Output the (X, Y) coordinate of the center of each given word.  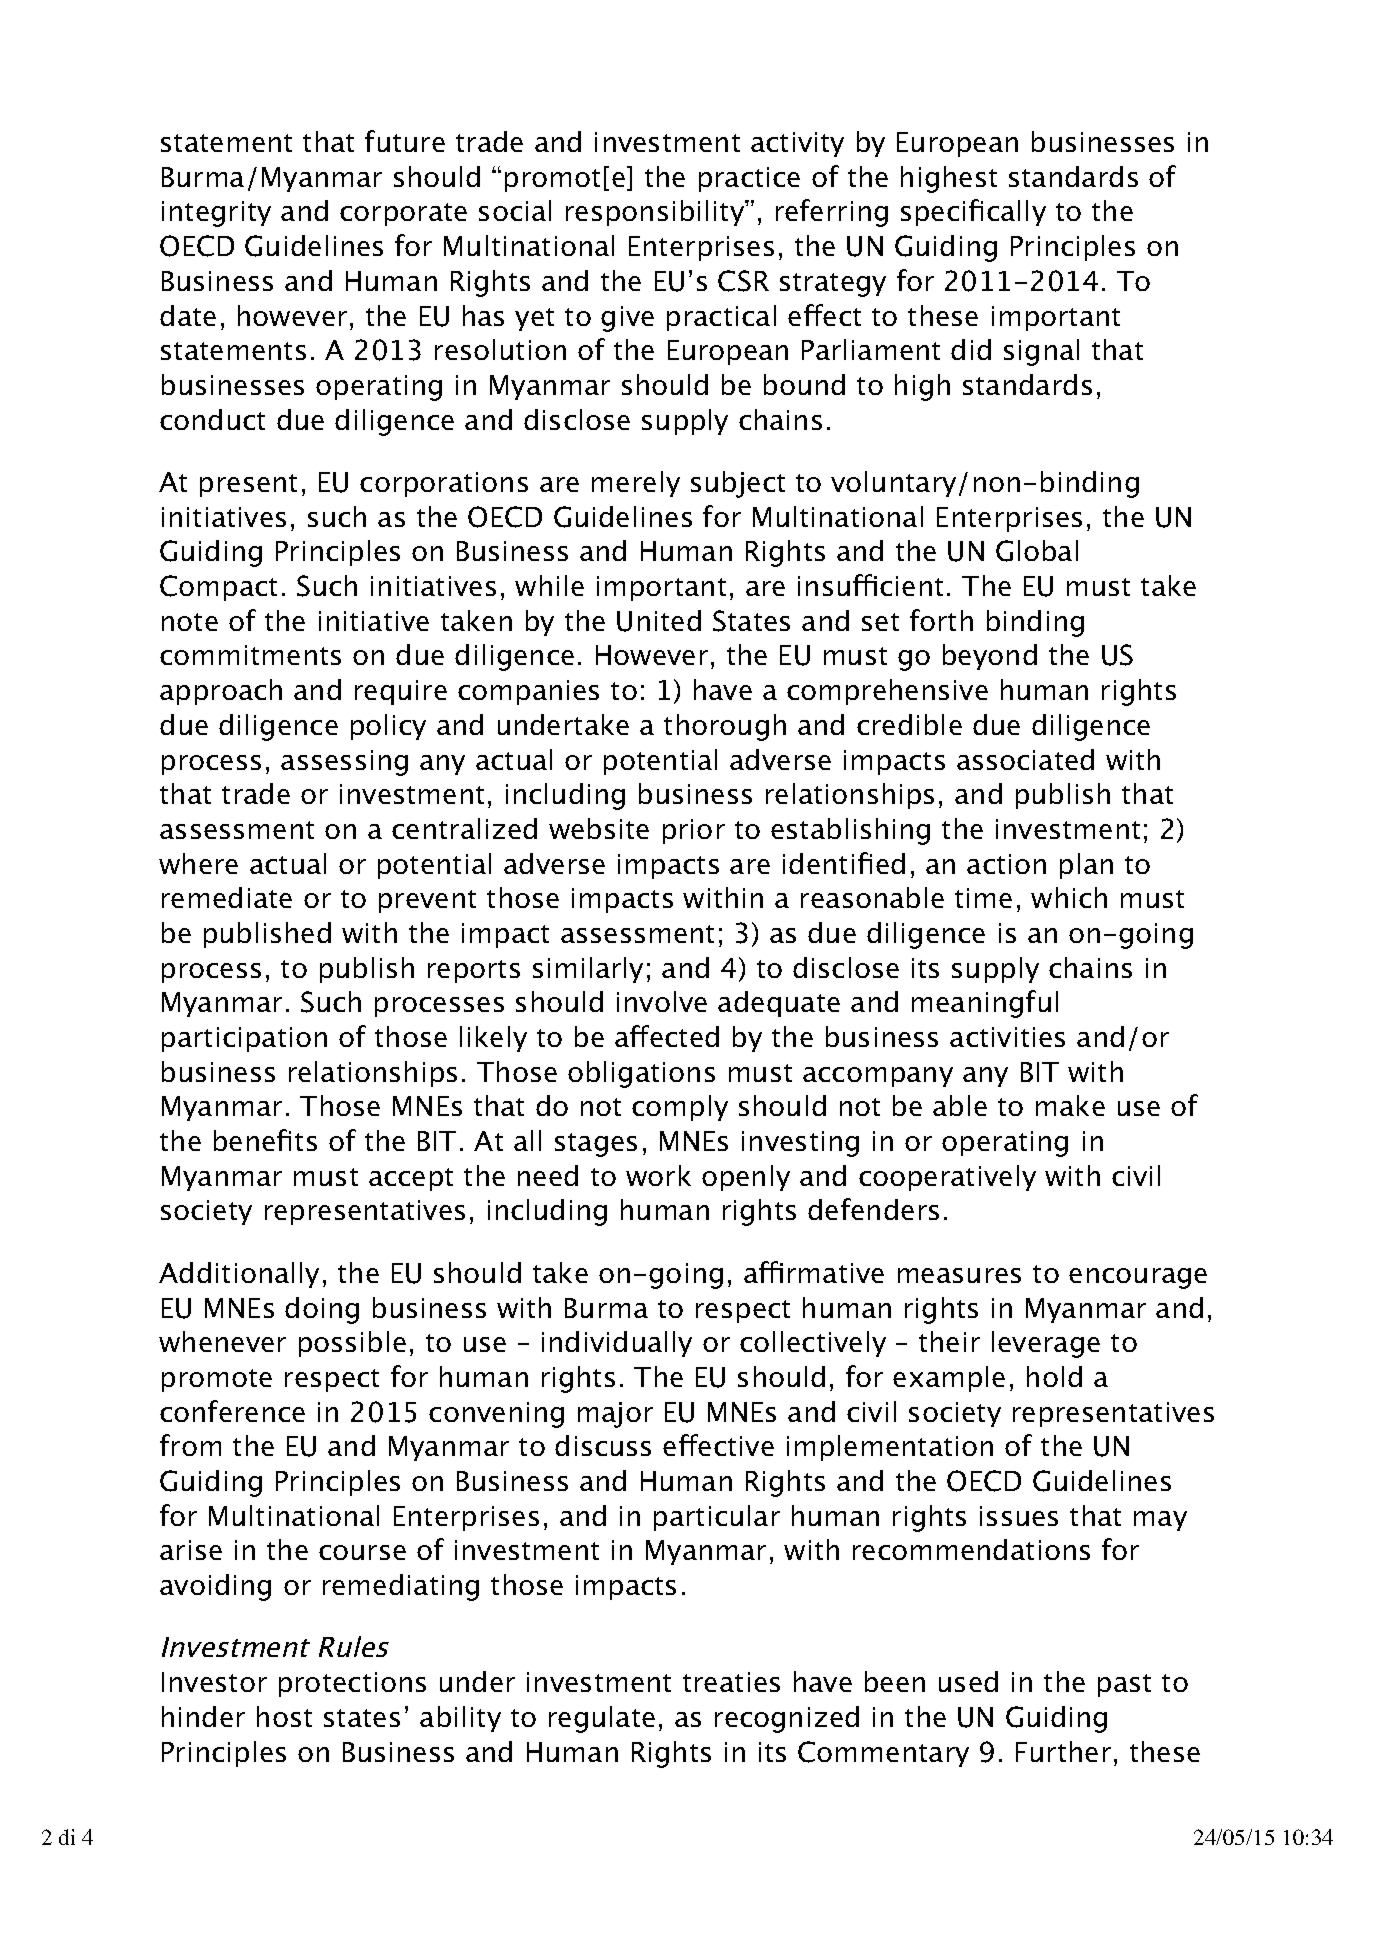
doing (322, 1310)
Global (1037, 551)
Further (1063, 1751)
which (1069, 897)
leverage (1046, 1344)
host (284, 1716)
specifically (973, 212)
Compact (218, 588)
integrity (216, 214)
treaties (731, 1682)
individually (617, 1344)
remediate (227, 897)
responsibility (656, 213)
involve (662, 1001)
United (659, 621)
